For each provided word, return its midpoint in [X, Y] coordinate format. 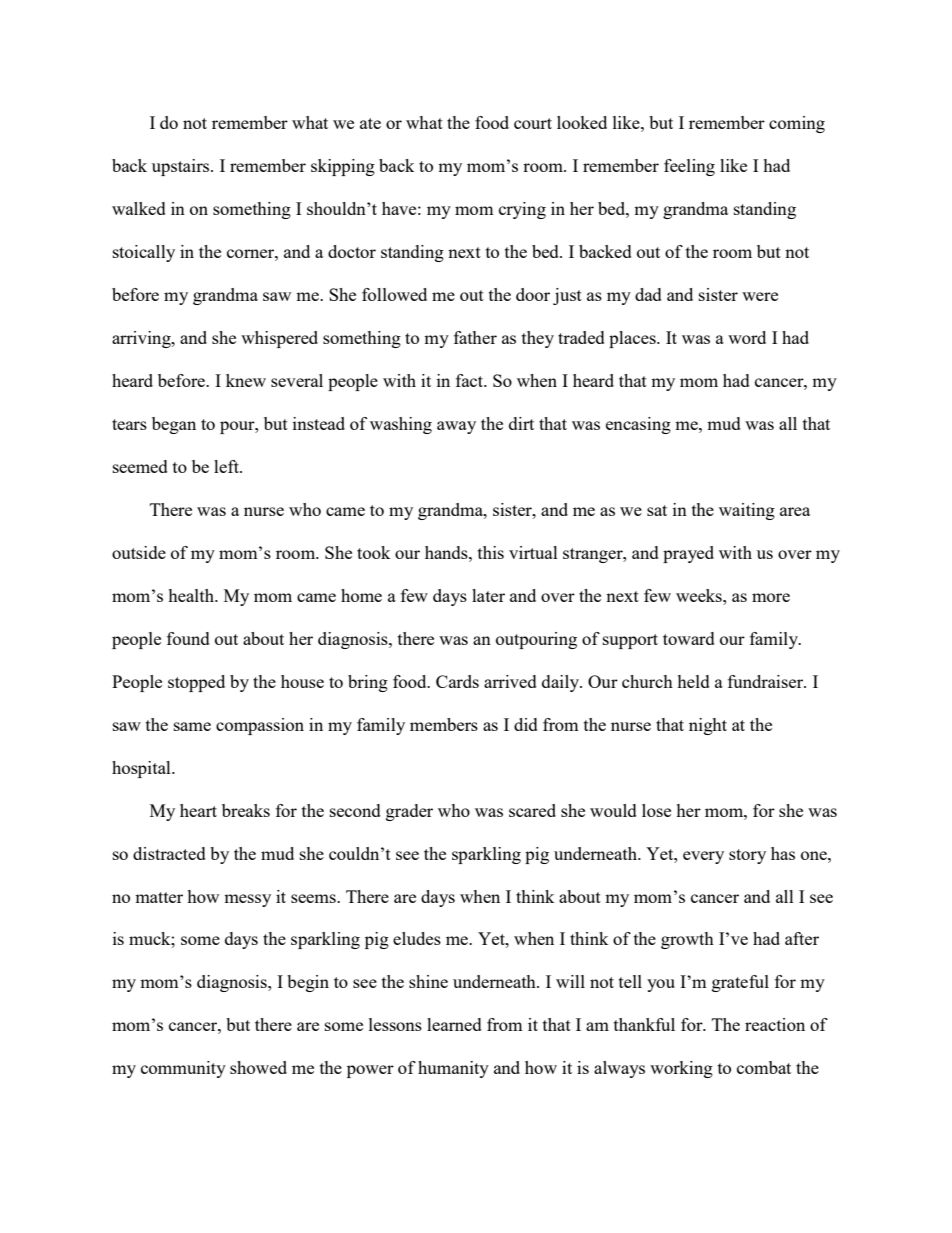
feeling [689, 167]
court [533, 123]
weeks [700, 595]
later [488, 595]
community [183, 1069]
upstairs [182, 167]
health [192, 595]
